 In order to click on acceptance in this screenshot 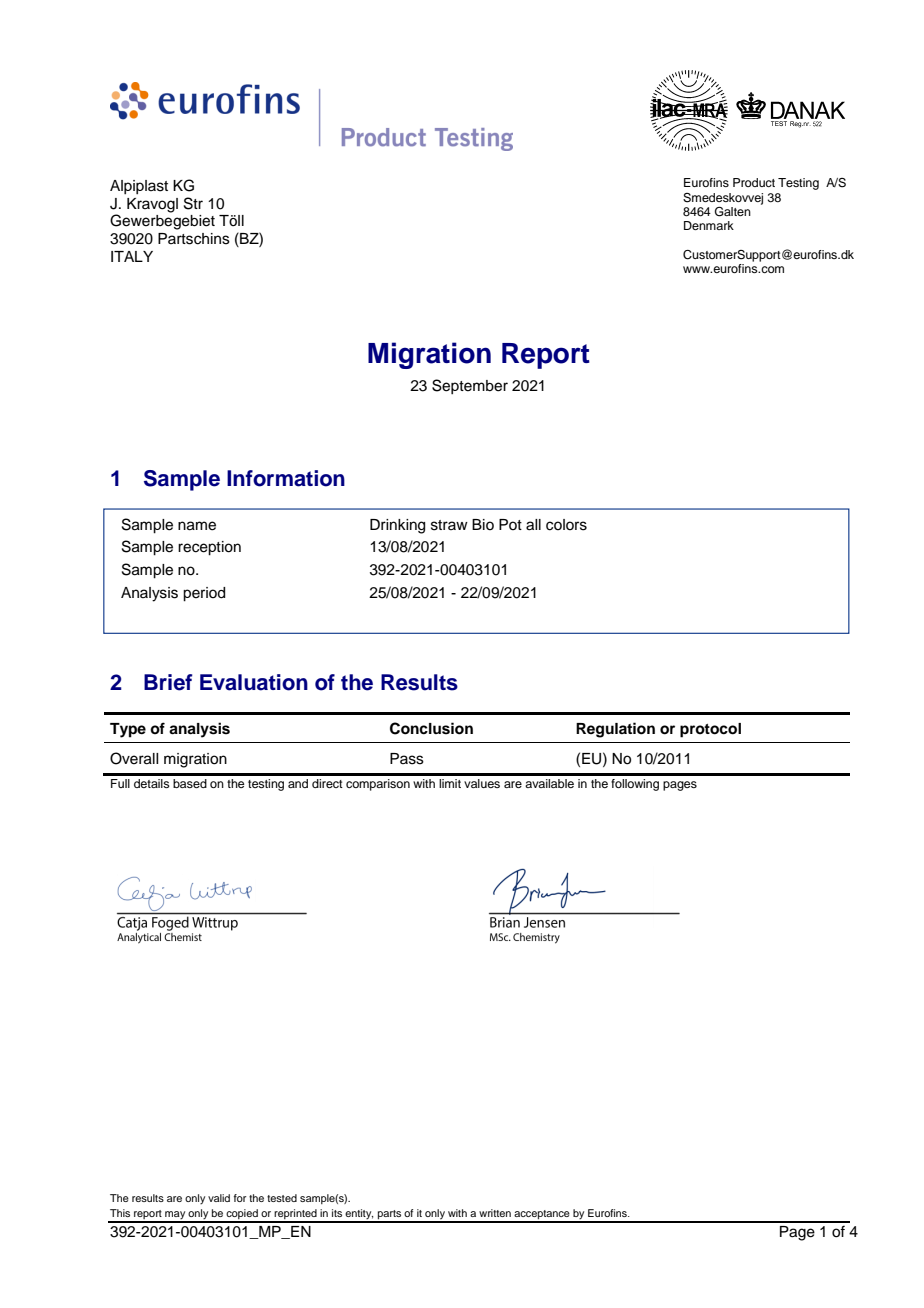, I will do `click(542, 1216)`.
